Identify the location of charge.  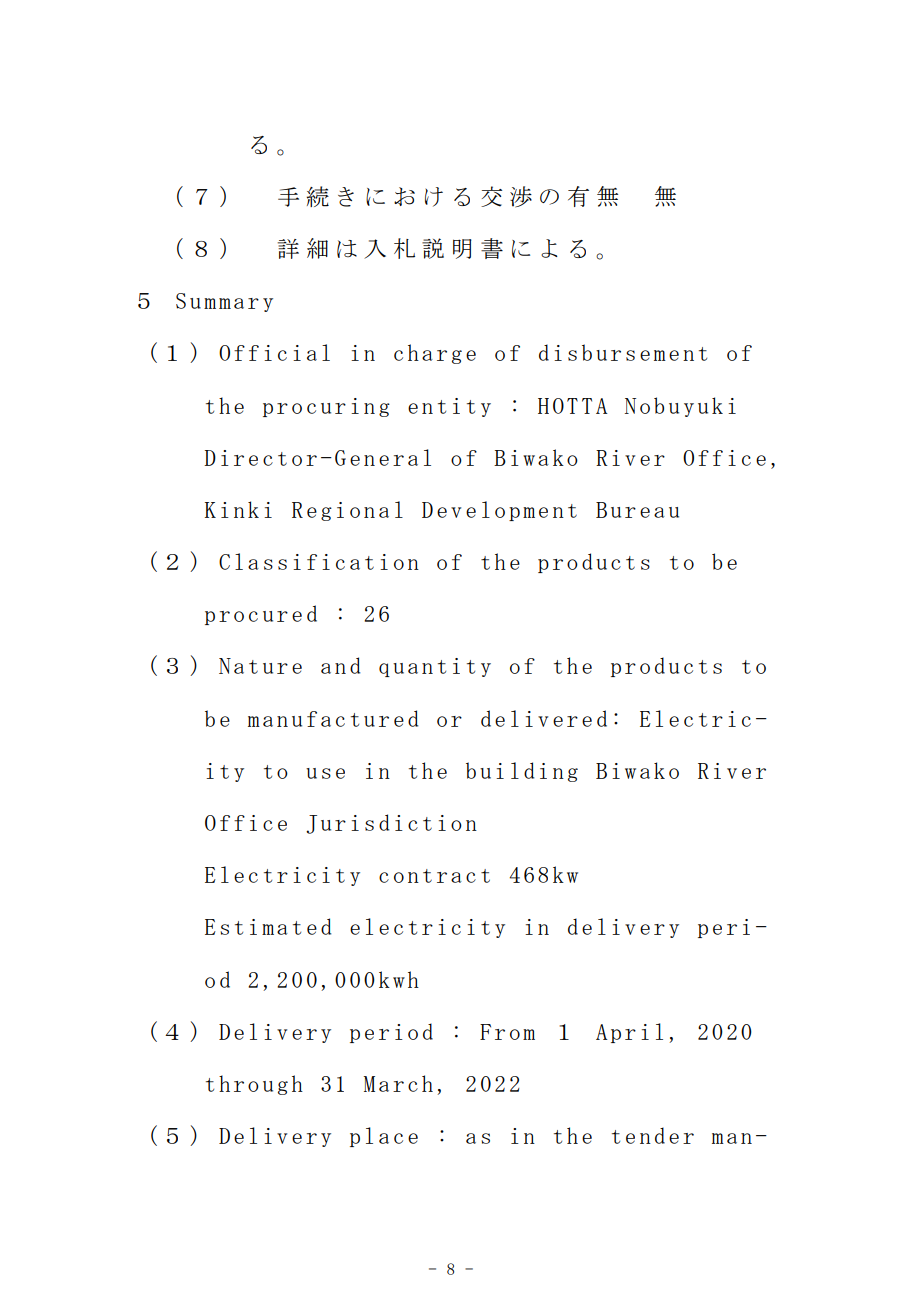
(435, 354).
